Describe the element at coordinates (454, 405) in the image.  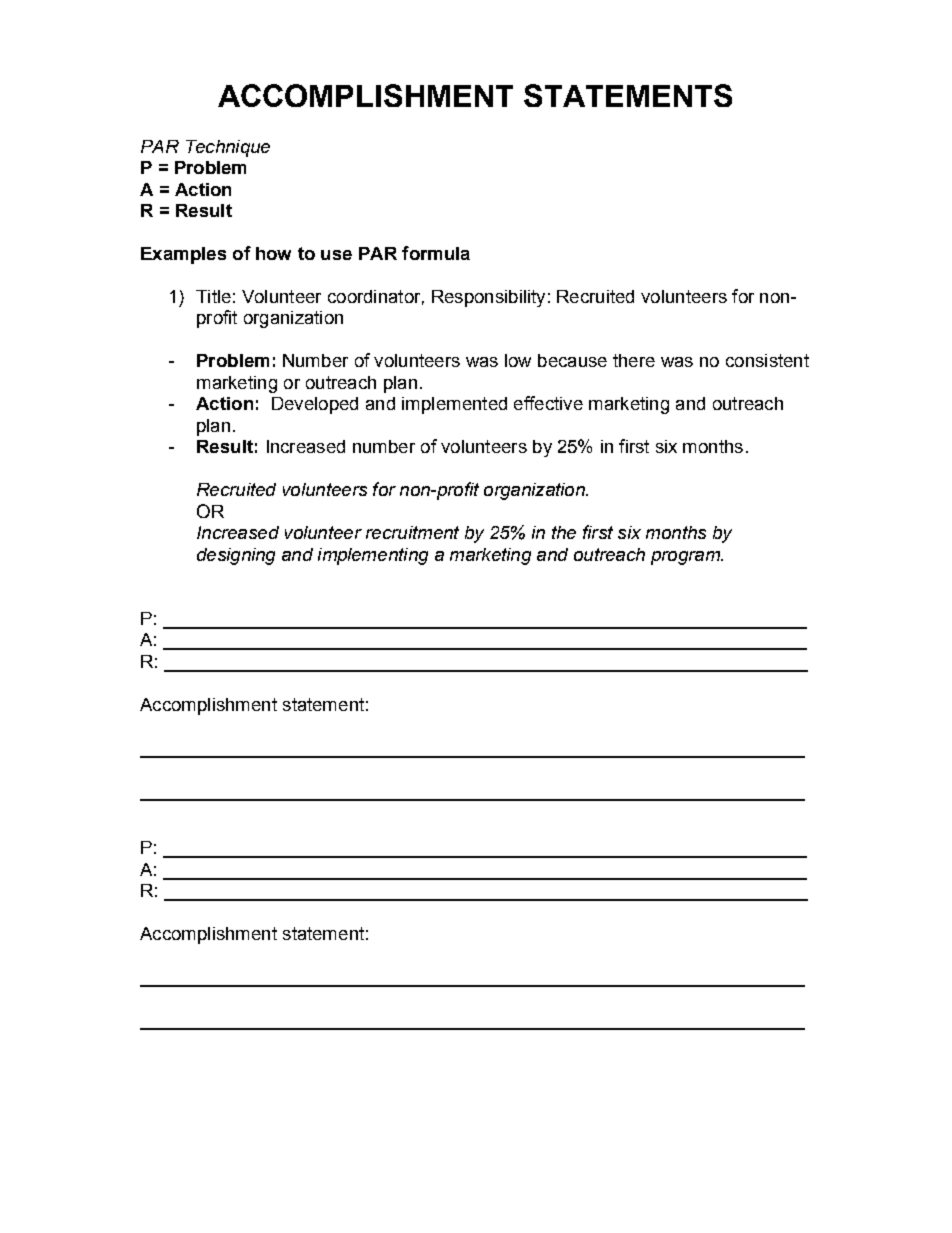
I see `implemented` at that location.
